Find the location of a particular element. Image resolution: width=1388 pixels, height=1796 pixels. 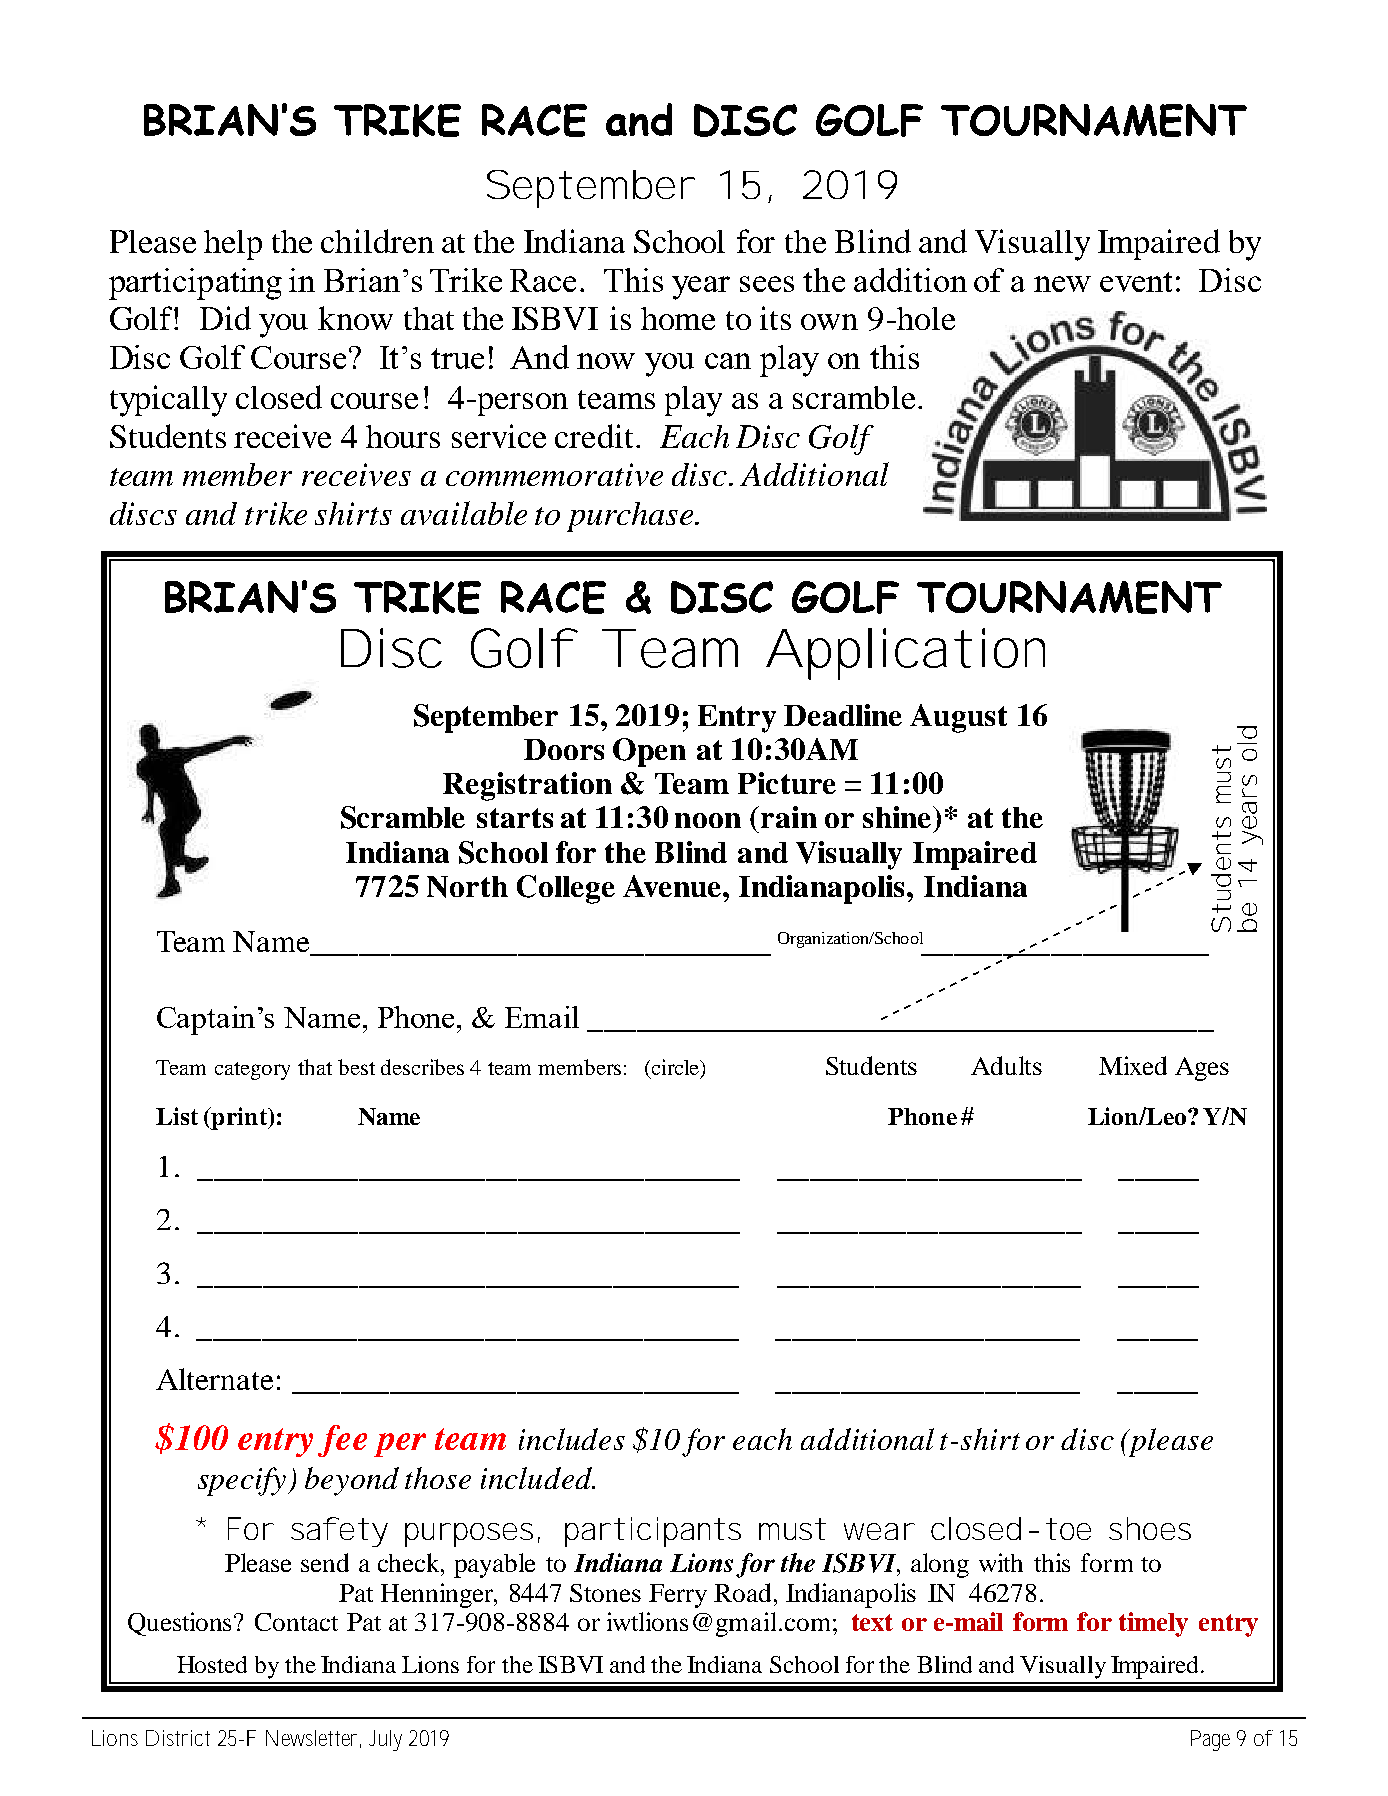

Ferry is located at coordinates (678, 1596).
